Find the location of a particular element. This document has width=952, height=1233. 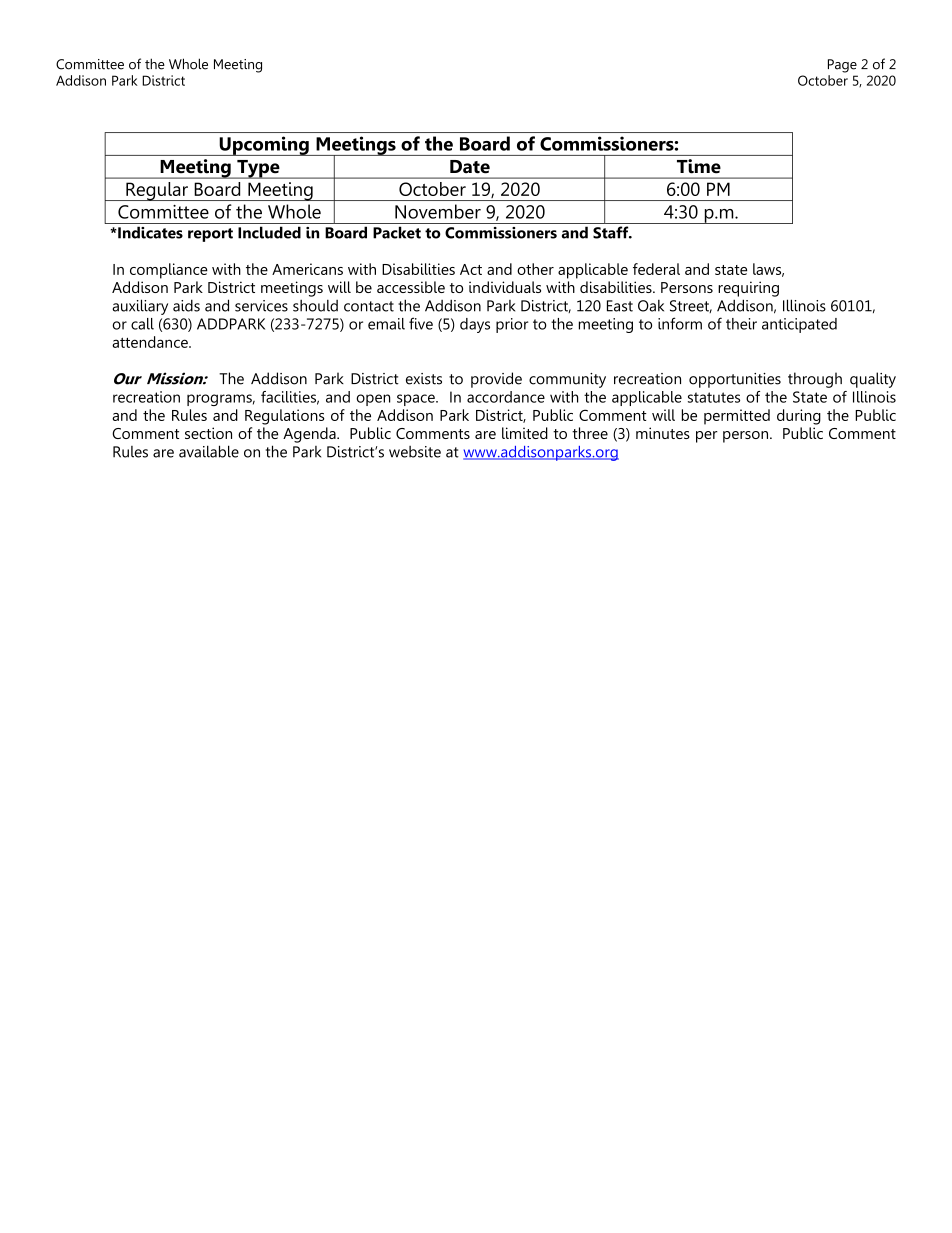

requiring is located at coordinates (748, 289).
